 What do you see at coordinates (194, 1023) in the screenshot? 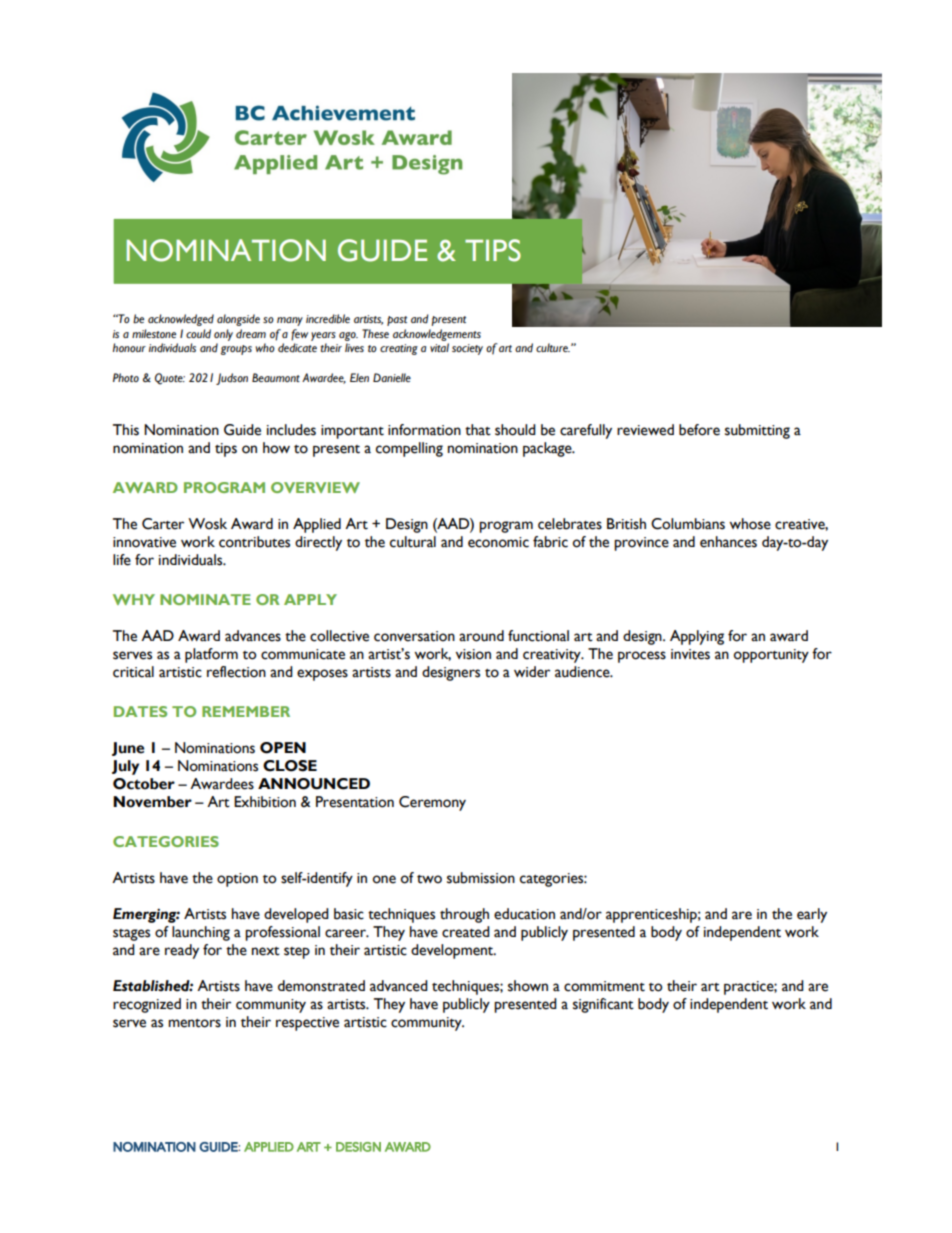
I see `mentors` at bounding box center [194, 1023].
